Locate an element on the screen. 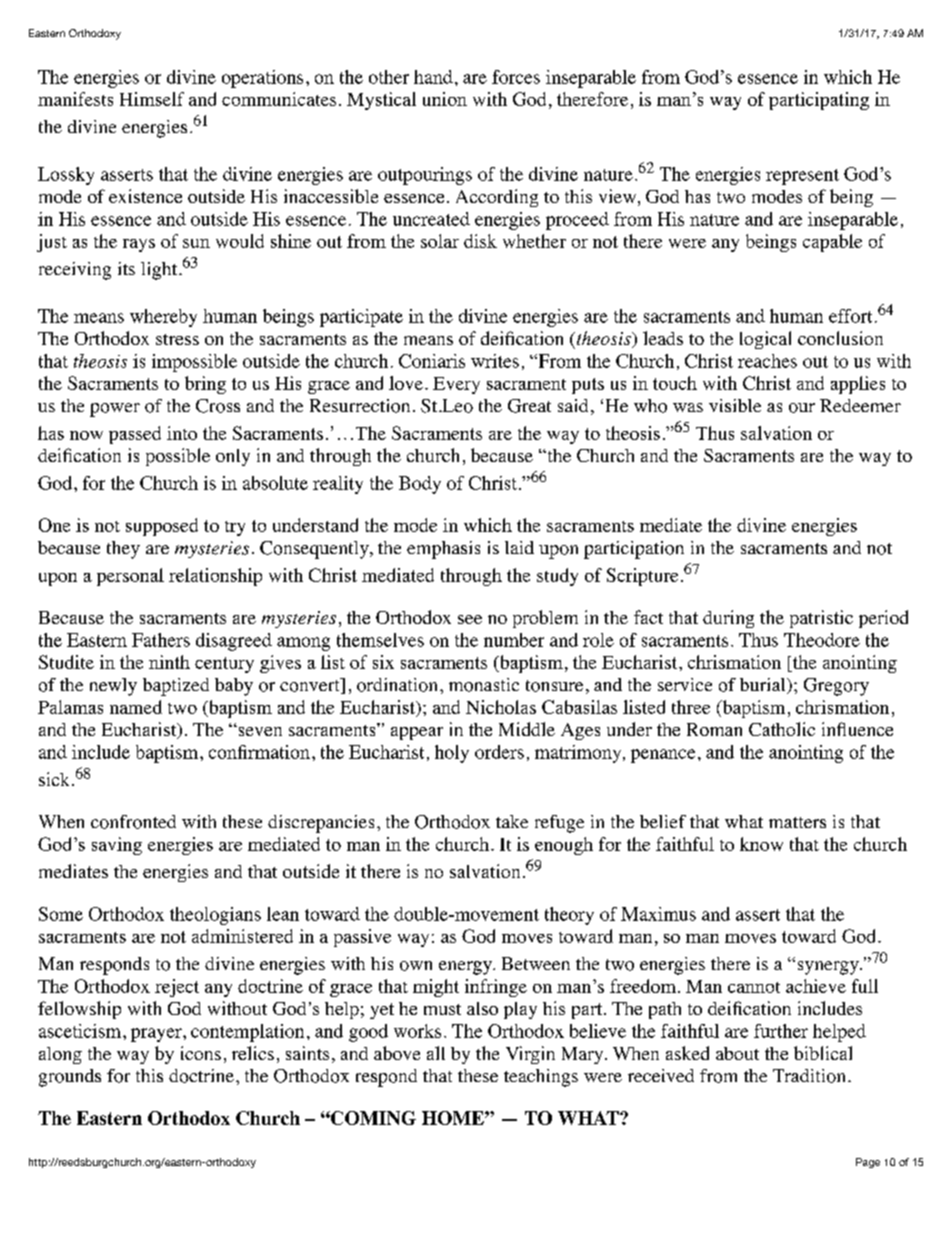  teachings is located at coordinates (541, 1078).
